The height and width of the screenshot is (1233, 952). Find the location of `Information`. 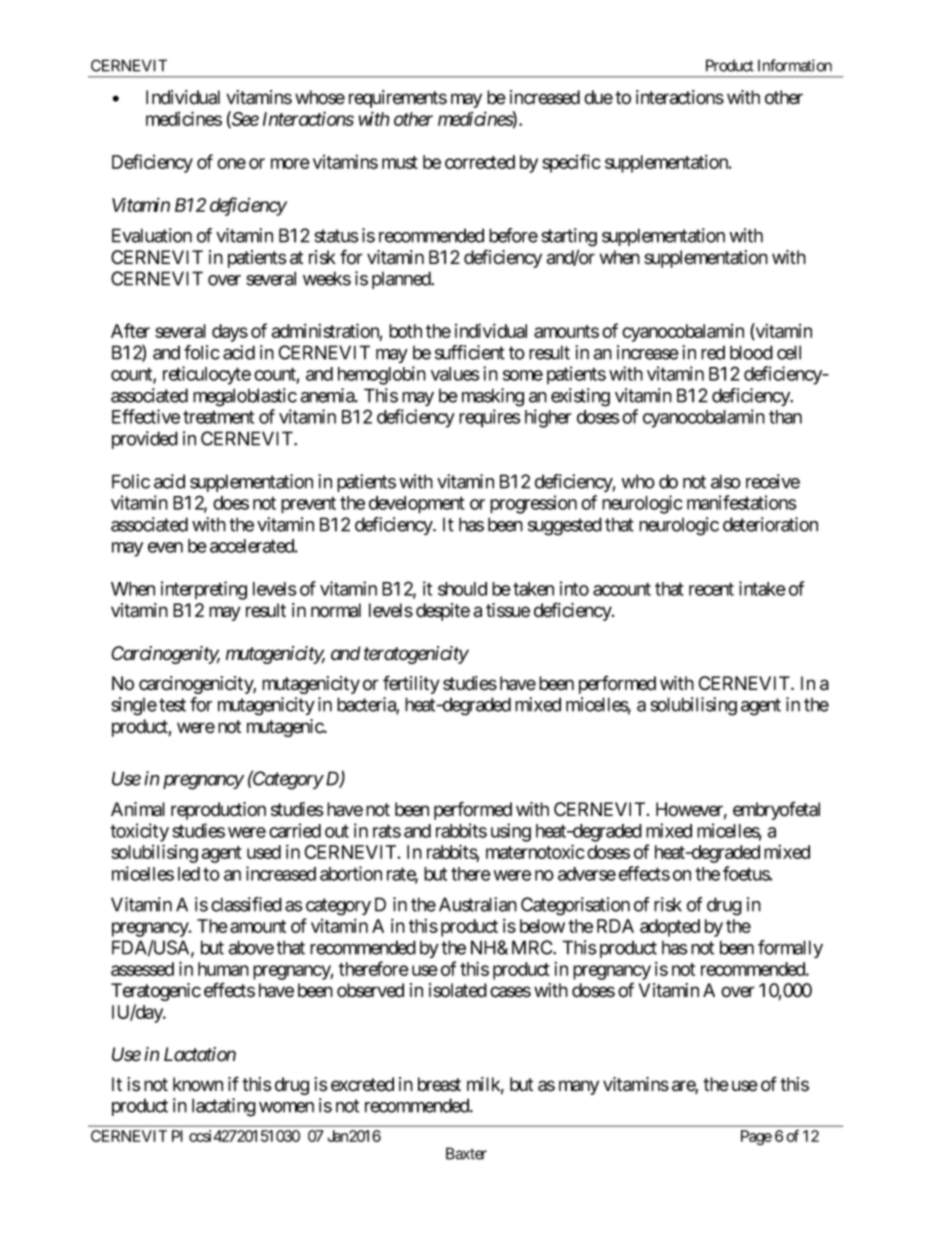

Information is located at coordinates (795, 65).
